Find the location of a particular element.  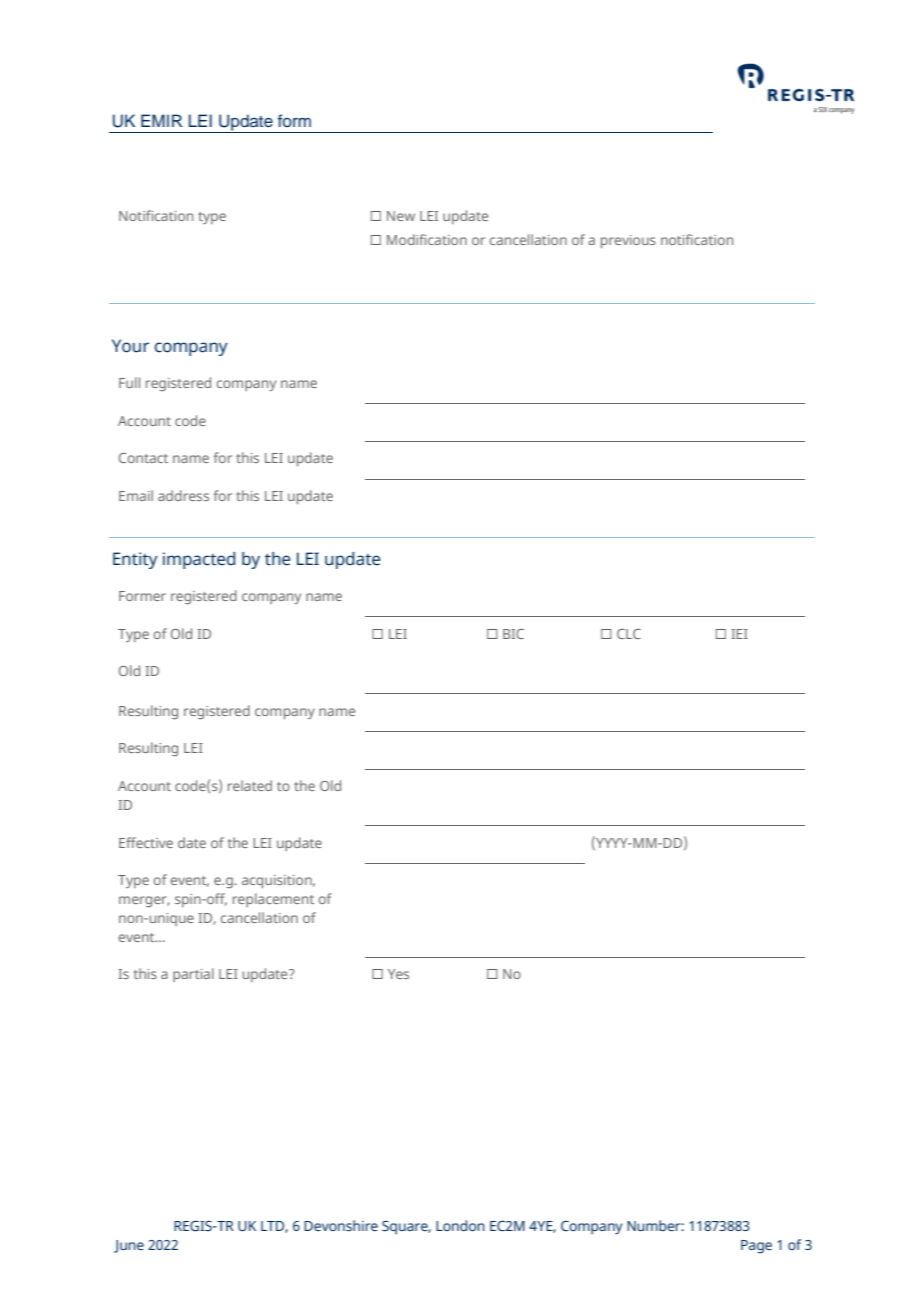

BIC is located at coordinates (513, 634).
